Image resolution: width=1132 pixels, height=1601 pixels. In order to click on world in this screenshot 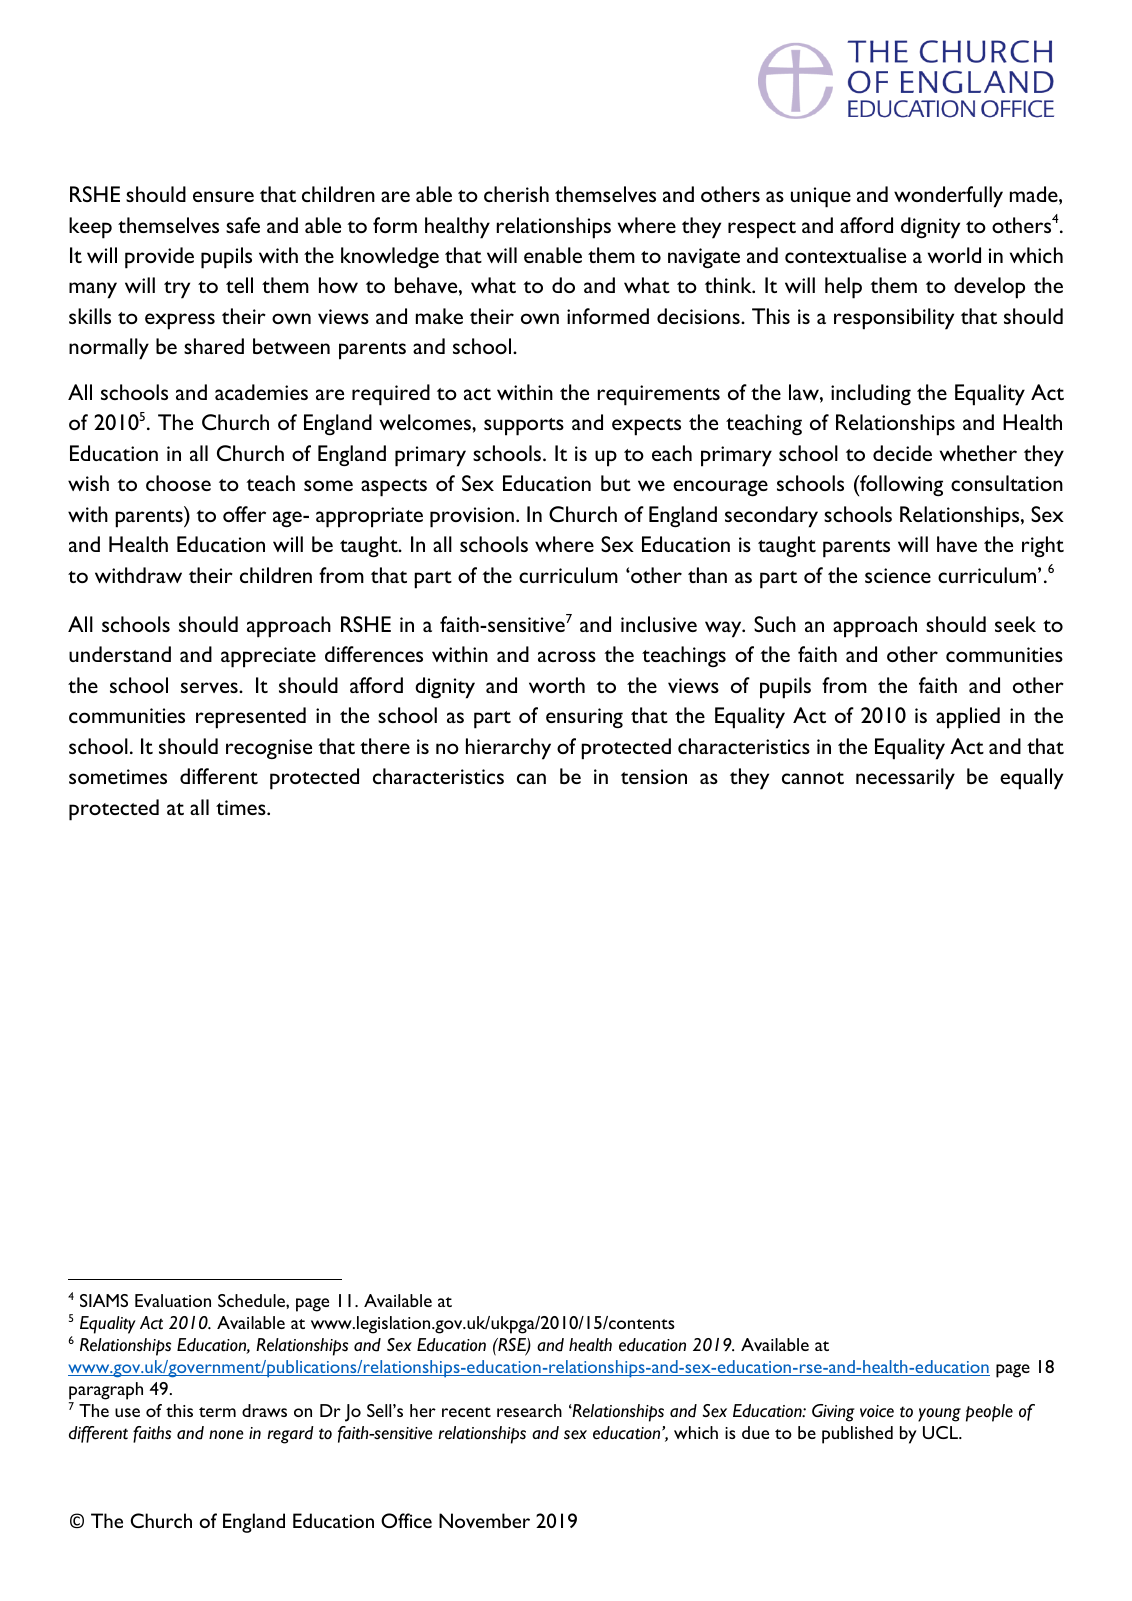, I will do `click(954, 255)`.
